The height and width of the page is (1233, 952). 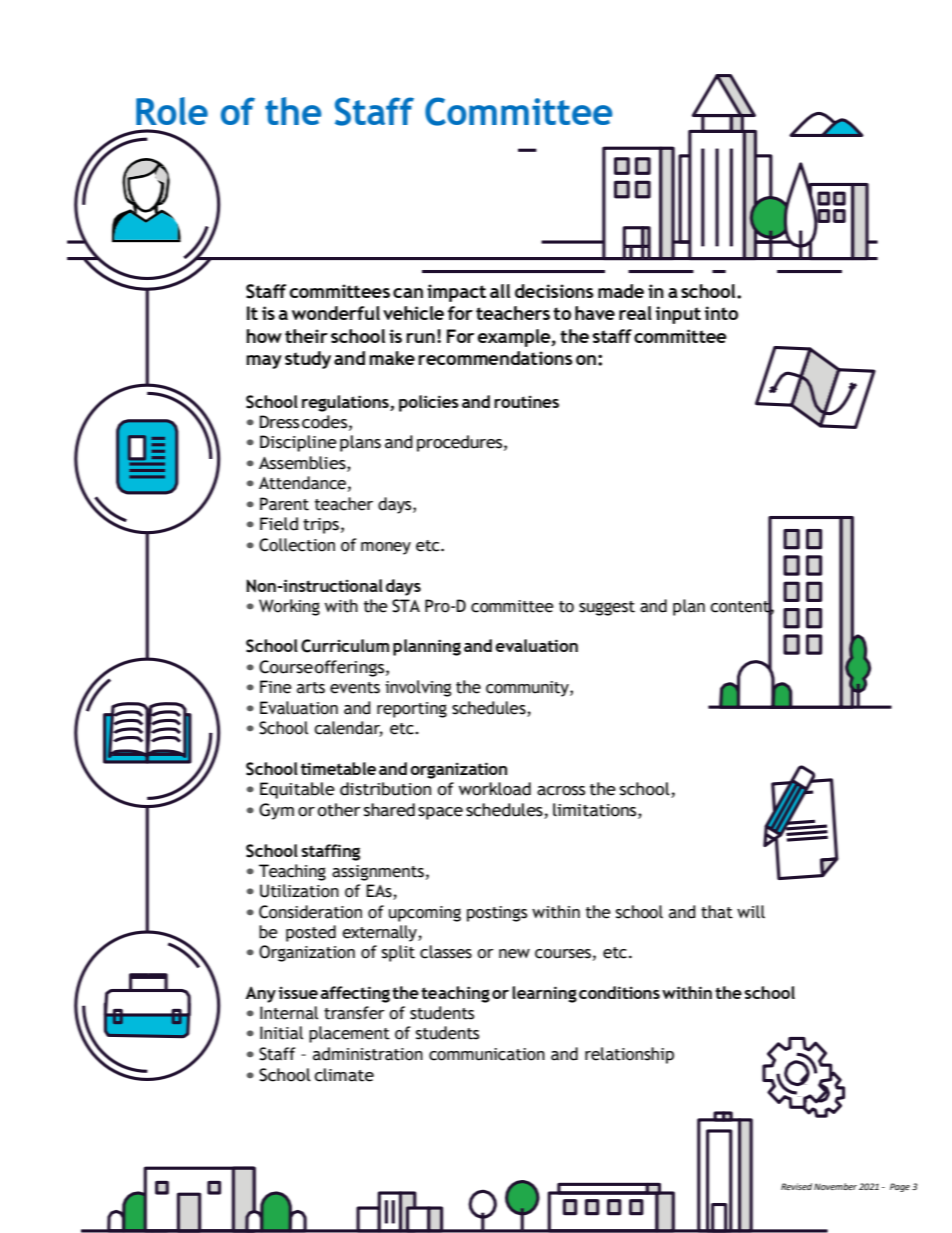 I want to click on Fine, so click(x=276, y=687).
